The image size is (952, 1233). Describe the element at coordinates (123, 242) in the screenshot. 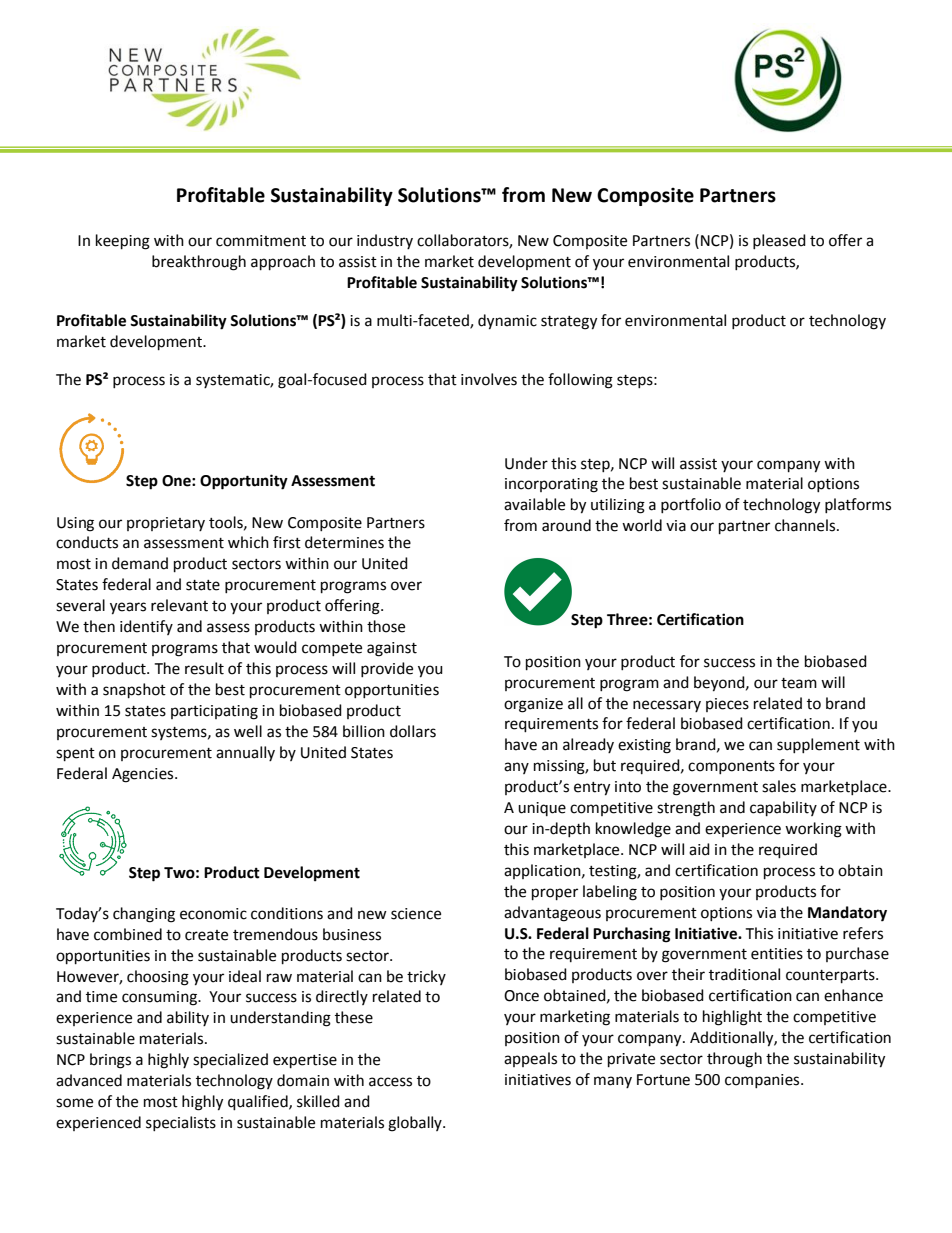

I see `keeping` at that location.
